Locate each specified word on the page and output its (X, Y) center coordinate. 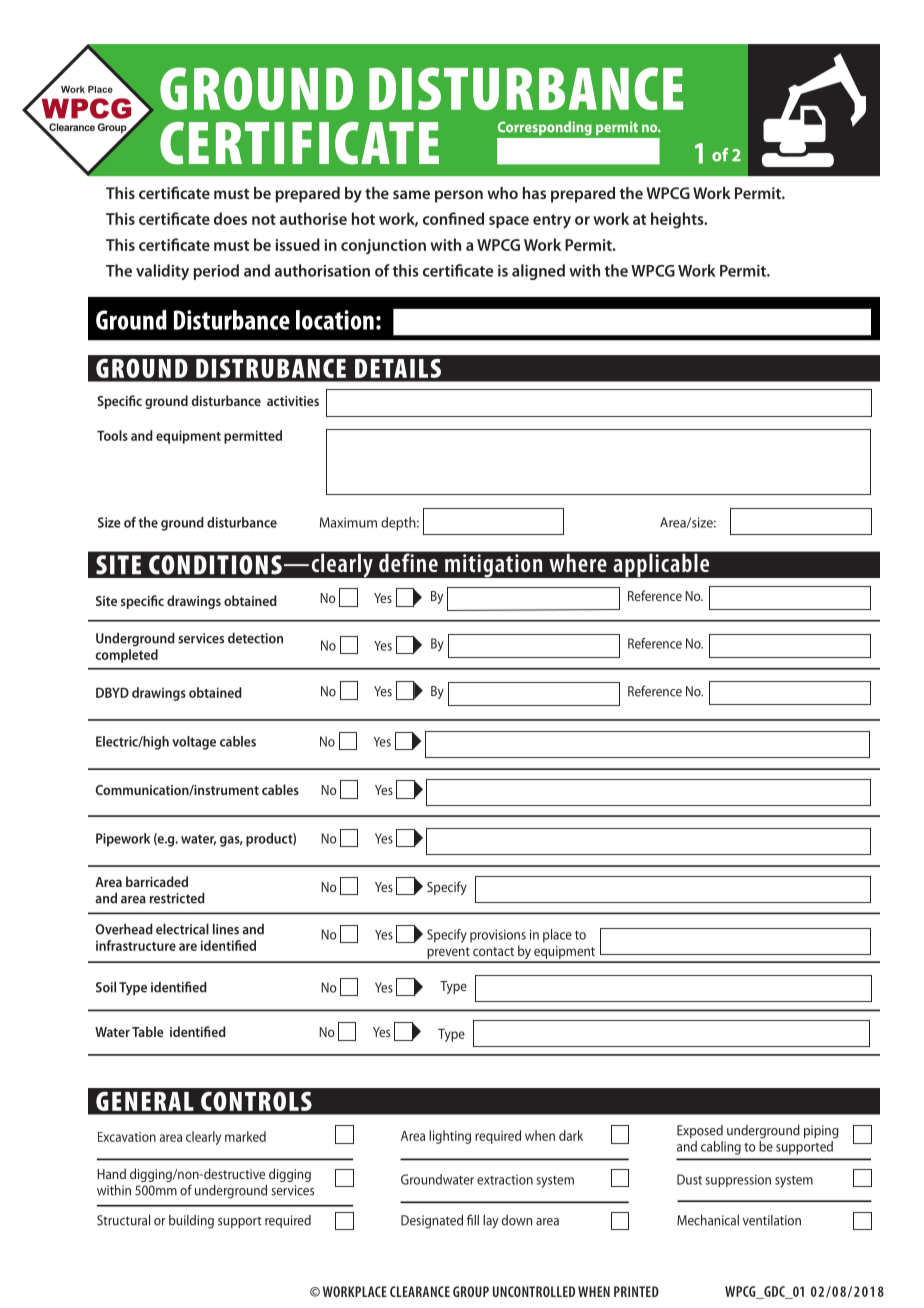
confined (453, 218)
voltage (194, 743)
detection (255, 638)
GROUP (471, 1291)
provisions (498, 936)
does (230, 218)
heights (678, 220)
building (191, 1222)
